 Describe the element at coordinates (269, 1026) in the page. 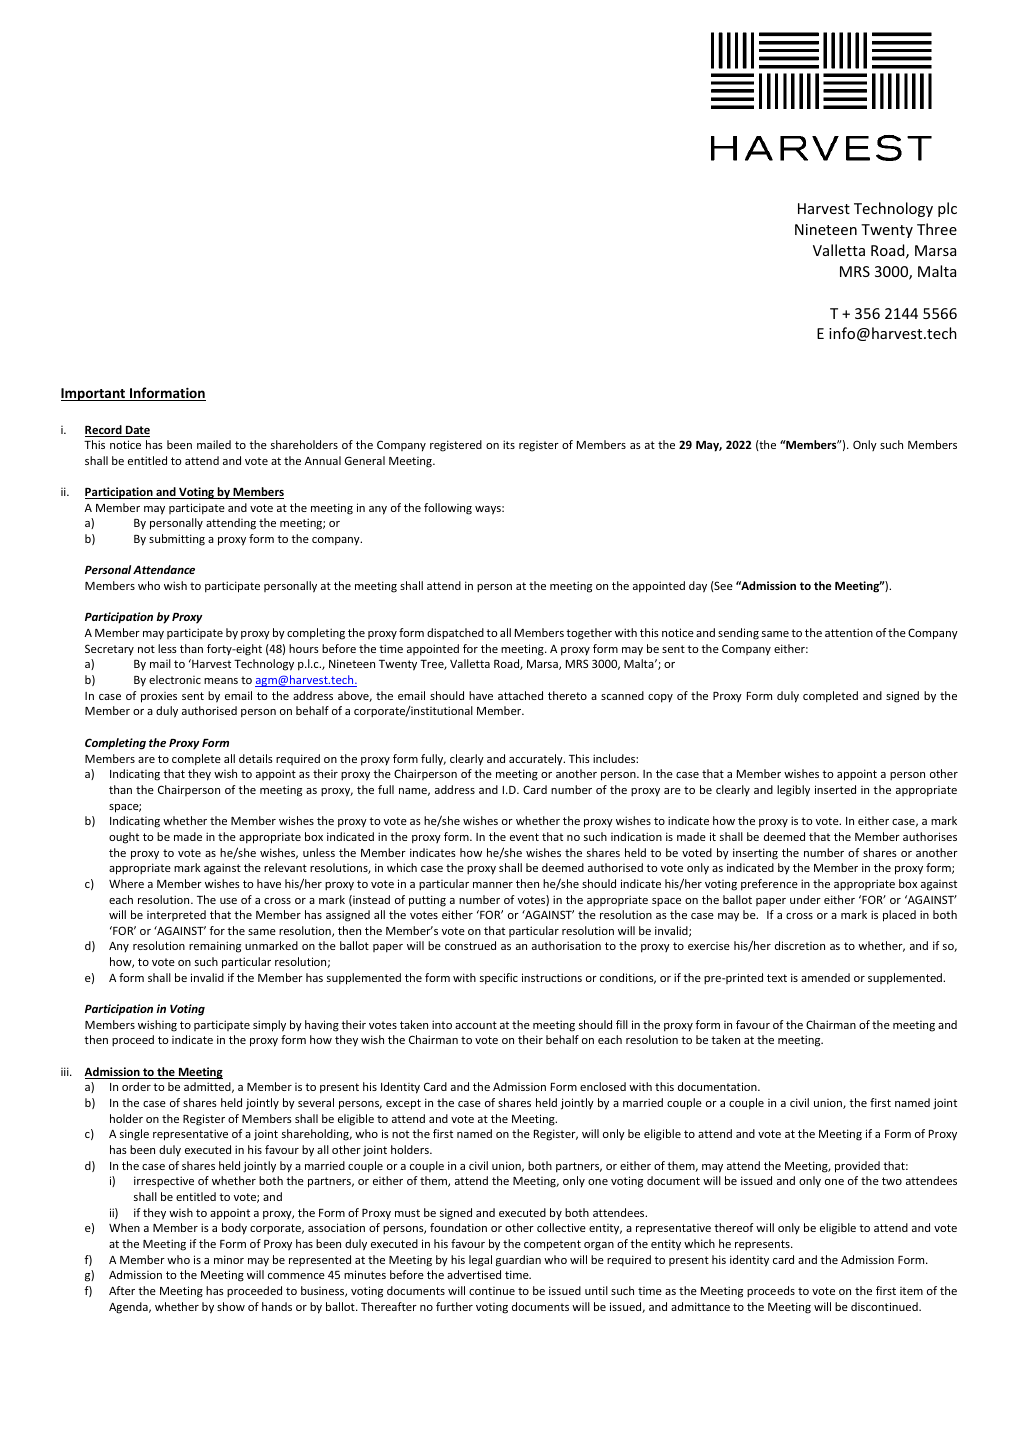

I see `simply` at that location.
